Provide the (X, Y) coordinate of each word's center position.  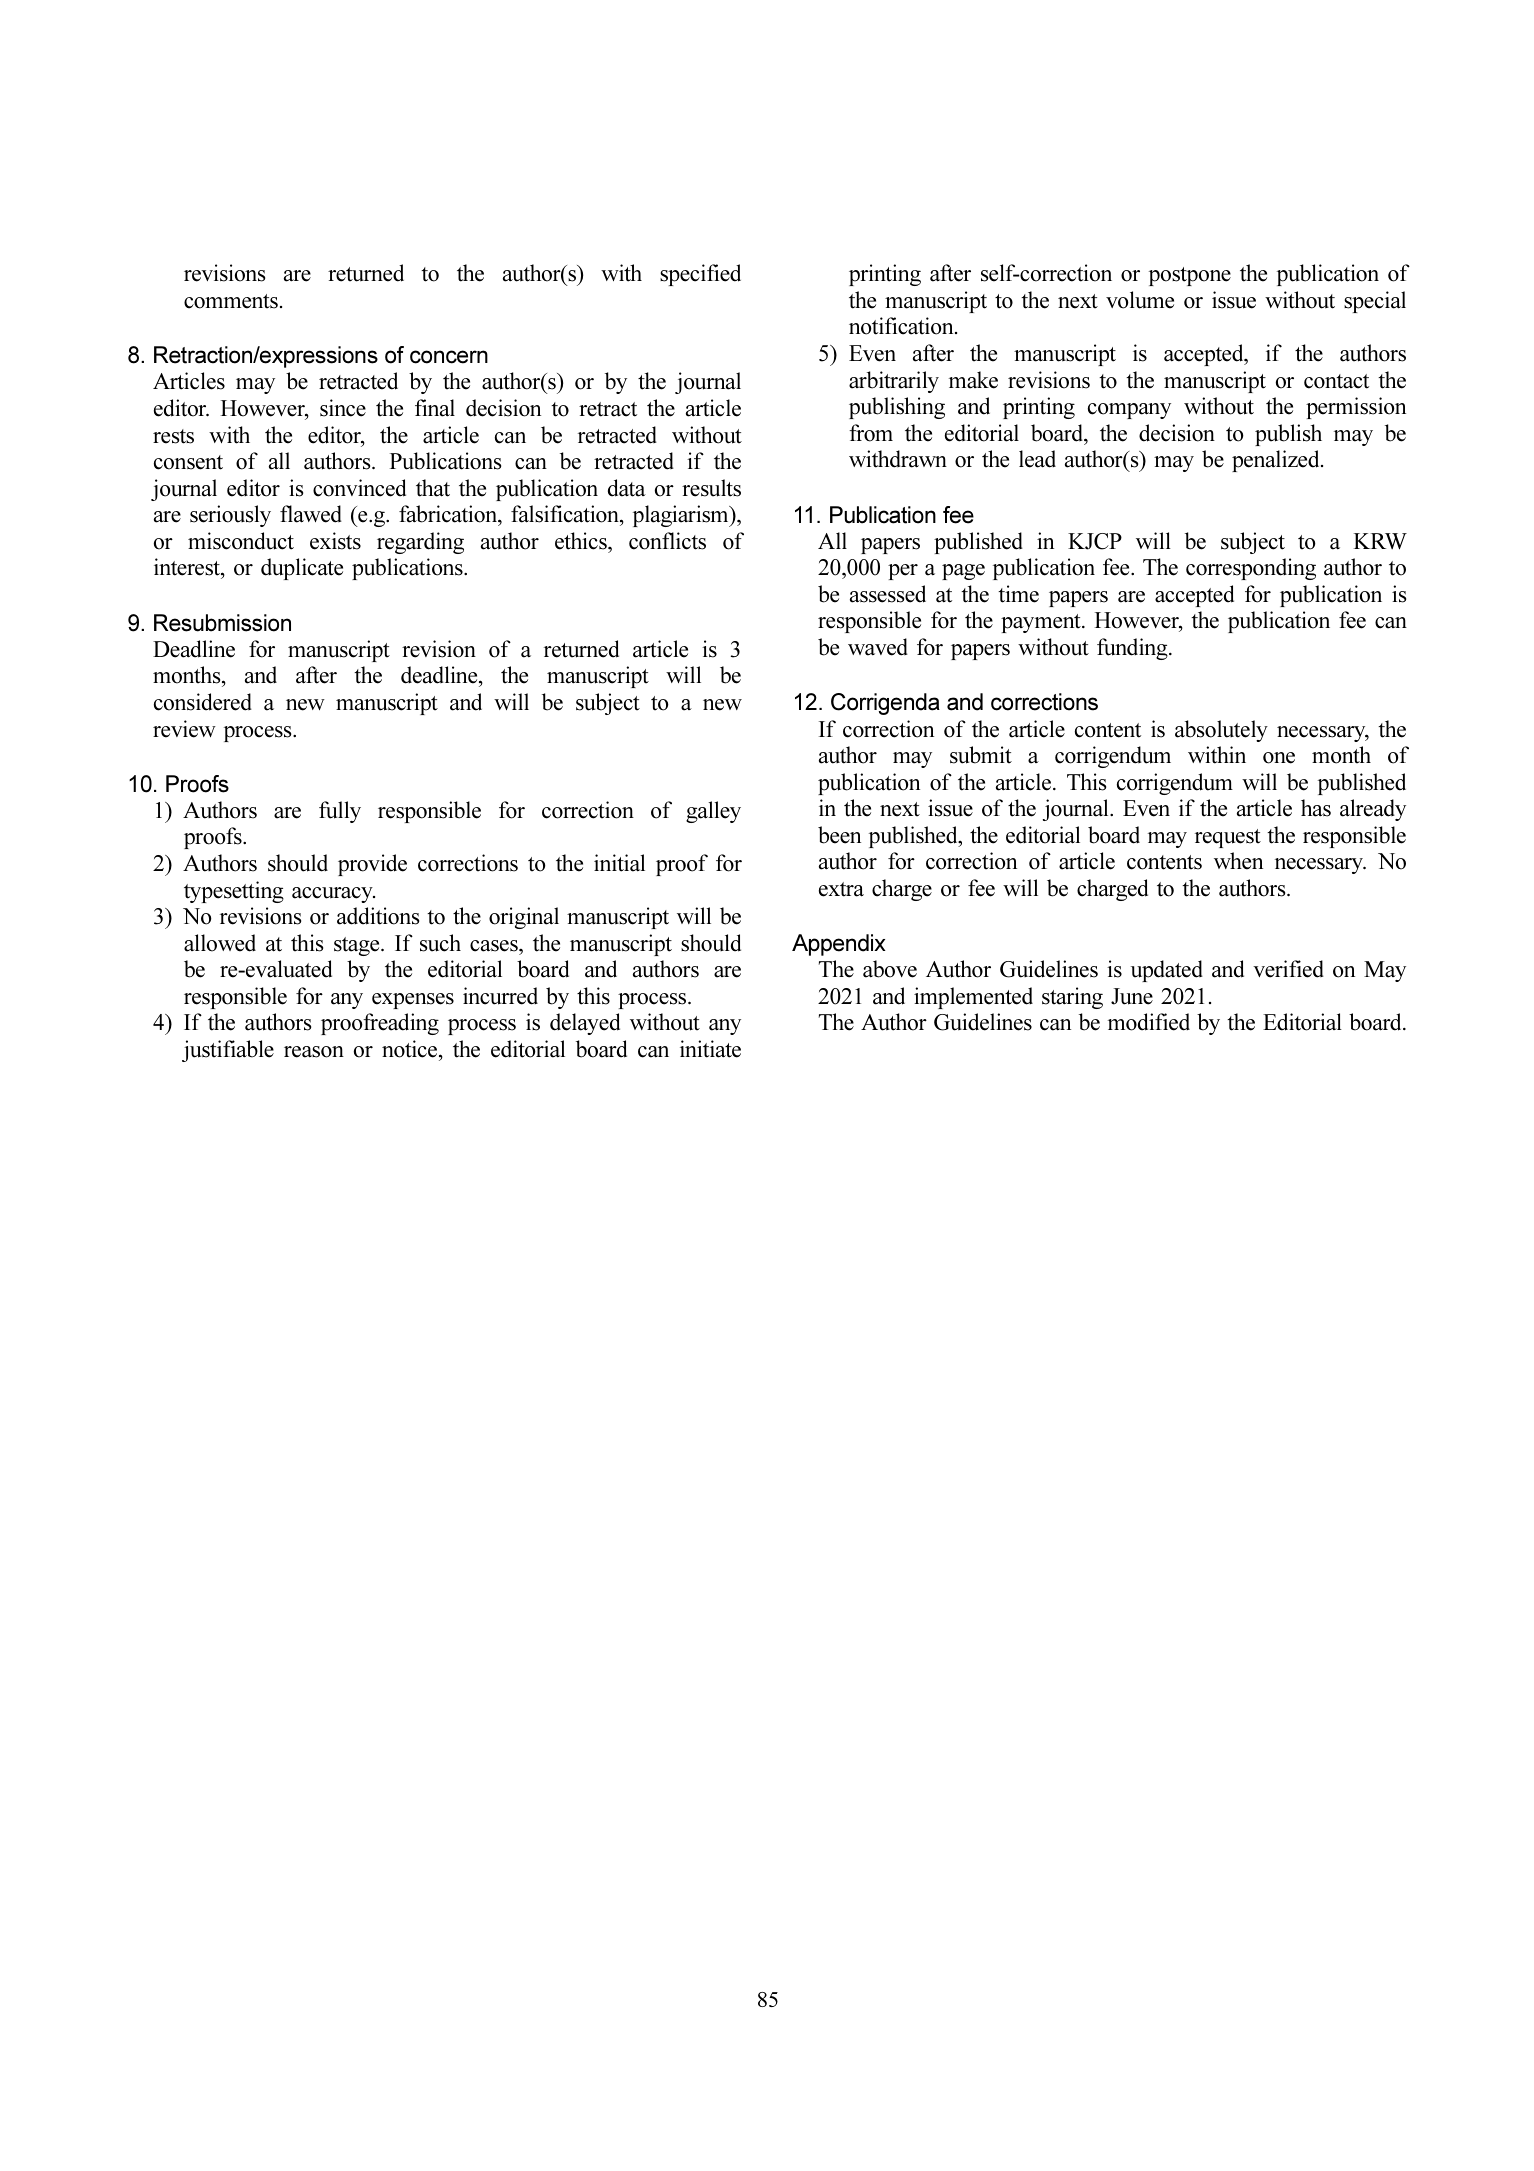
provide (372, 865)
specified (700, 275)
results (711, 488)
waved (878, 647)
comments (231, 301)
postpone (1190, 276)
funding (1133, 649)
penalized (1277, 461)
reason (314, 1052)
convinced (359, 488)
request (1228, 838)
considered (203, 702)
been (839, 835)
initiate (710, 1049)
